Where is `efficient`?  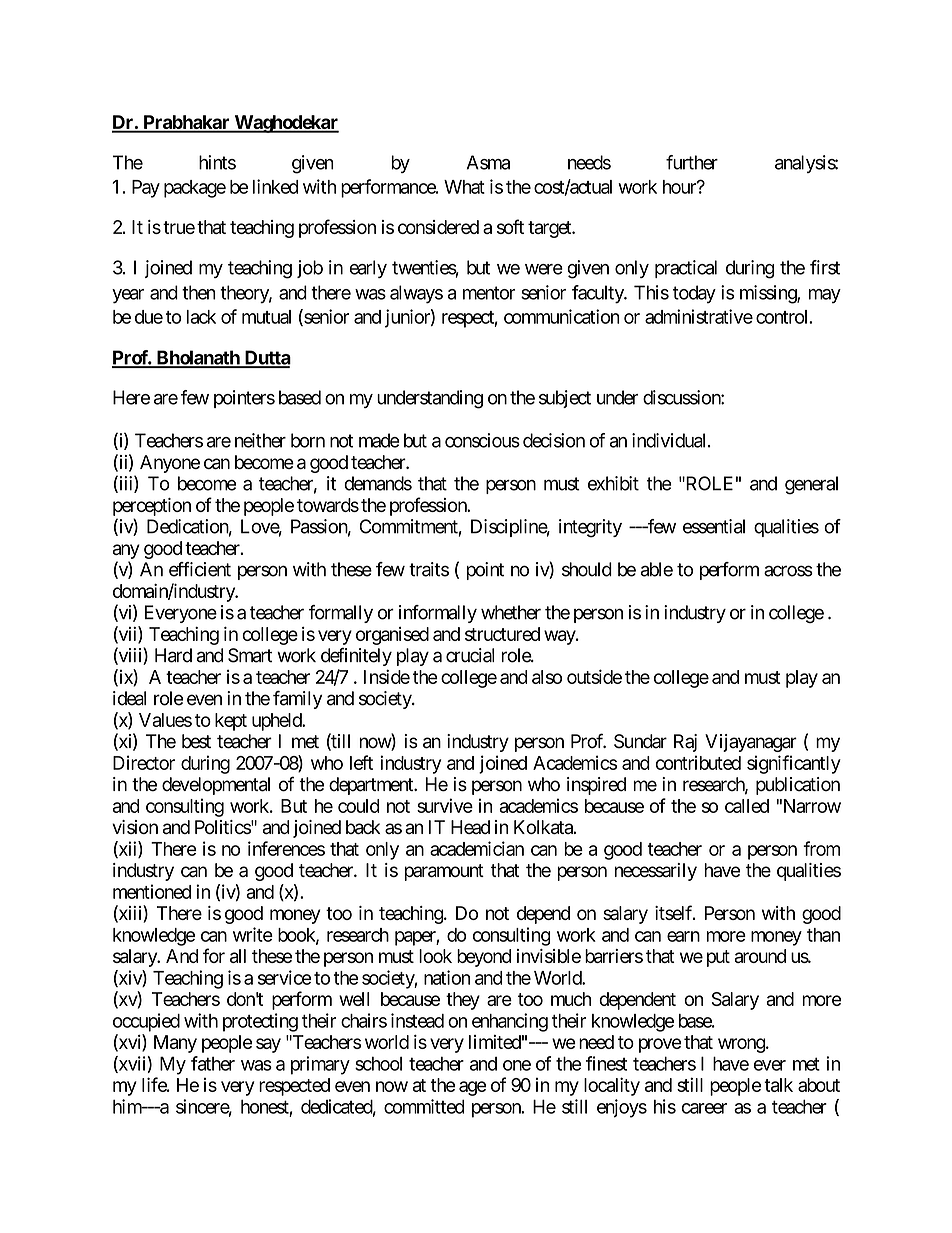
efficient is located at coordinates (200, 569).
